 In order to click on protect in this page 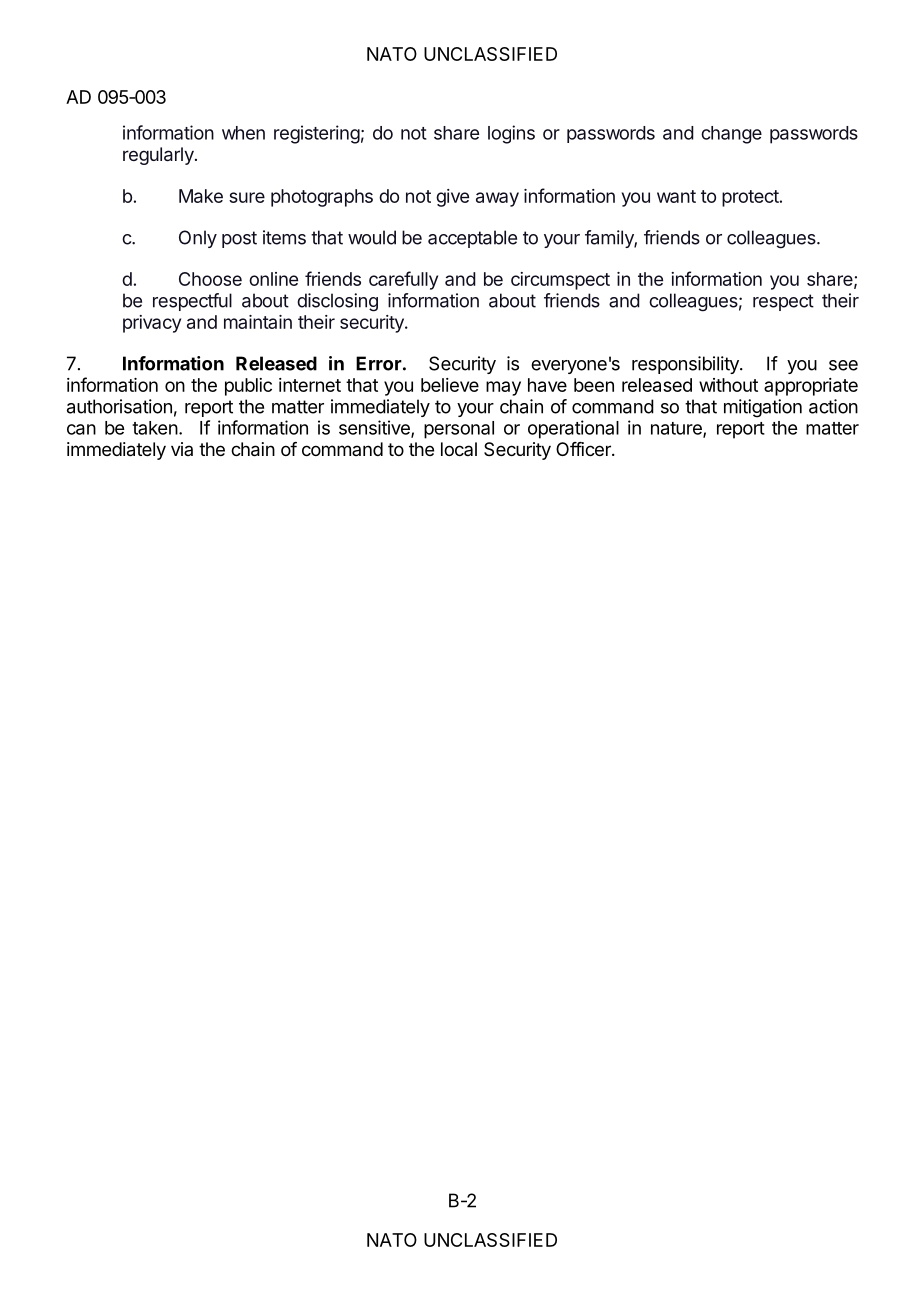, I will do `click(750, 198)`.
